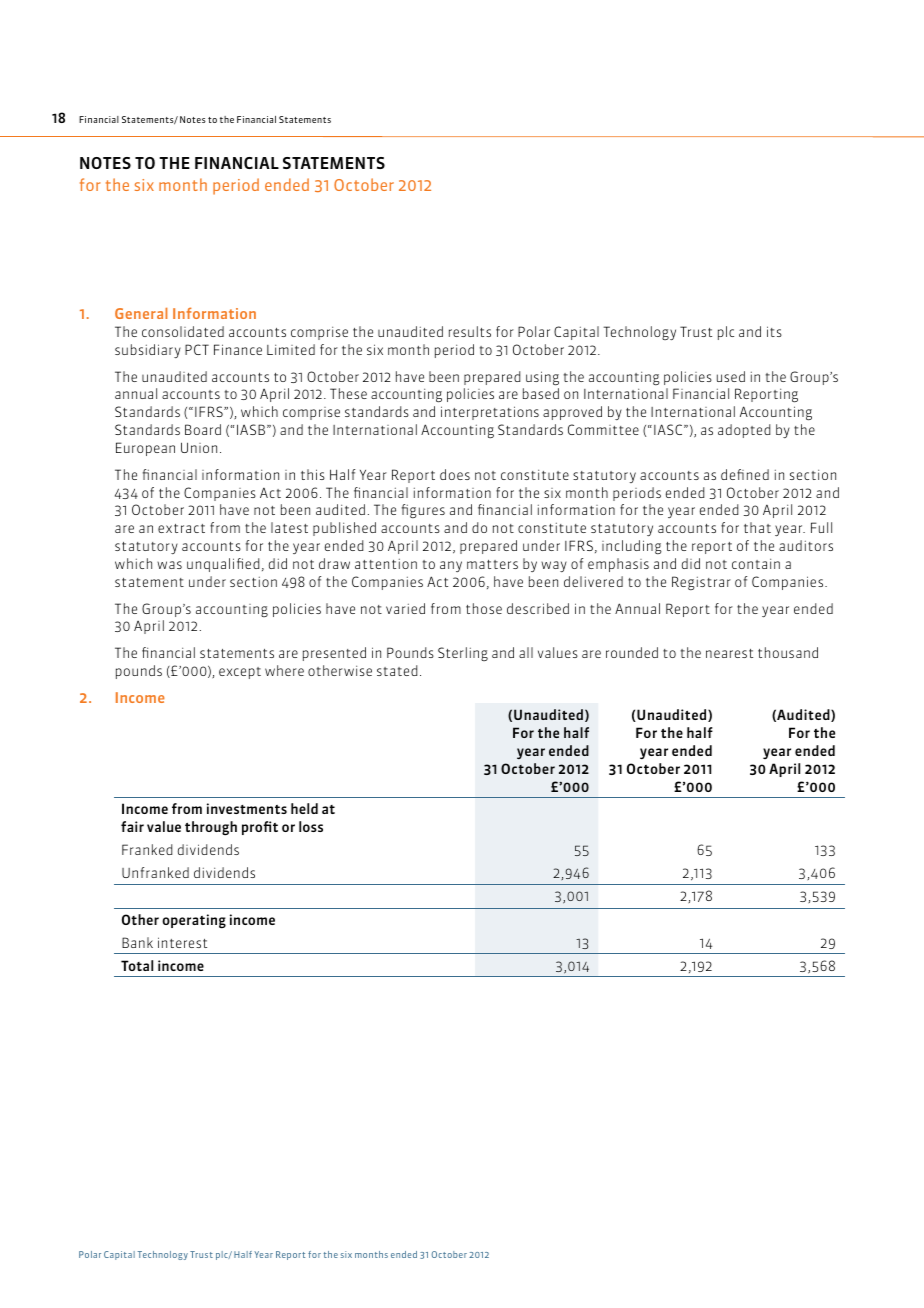 This page has width=924, height=1308. What do you see at coordinates (470, 331) in the page?
I see `results` at bounding box center [470, 331].
